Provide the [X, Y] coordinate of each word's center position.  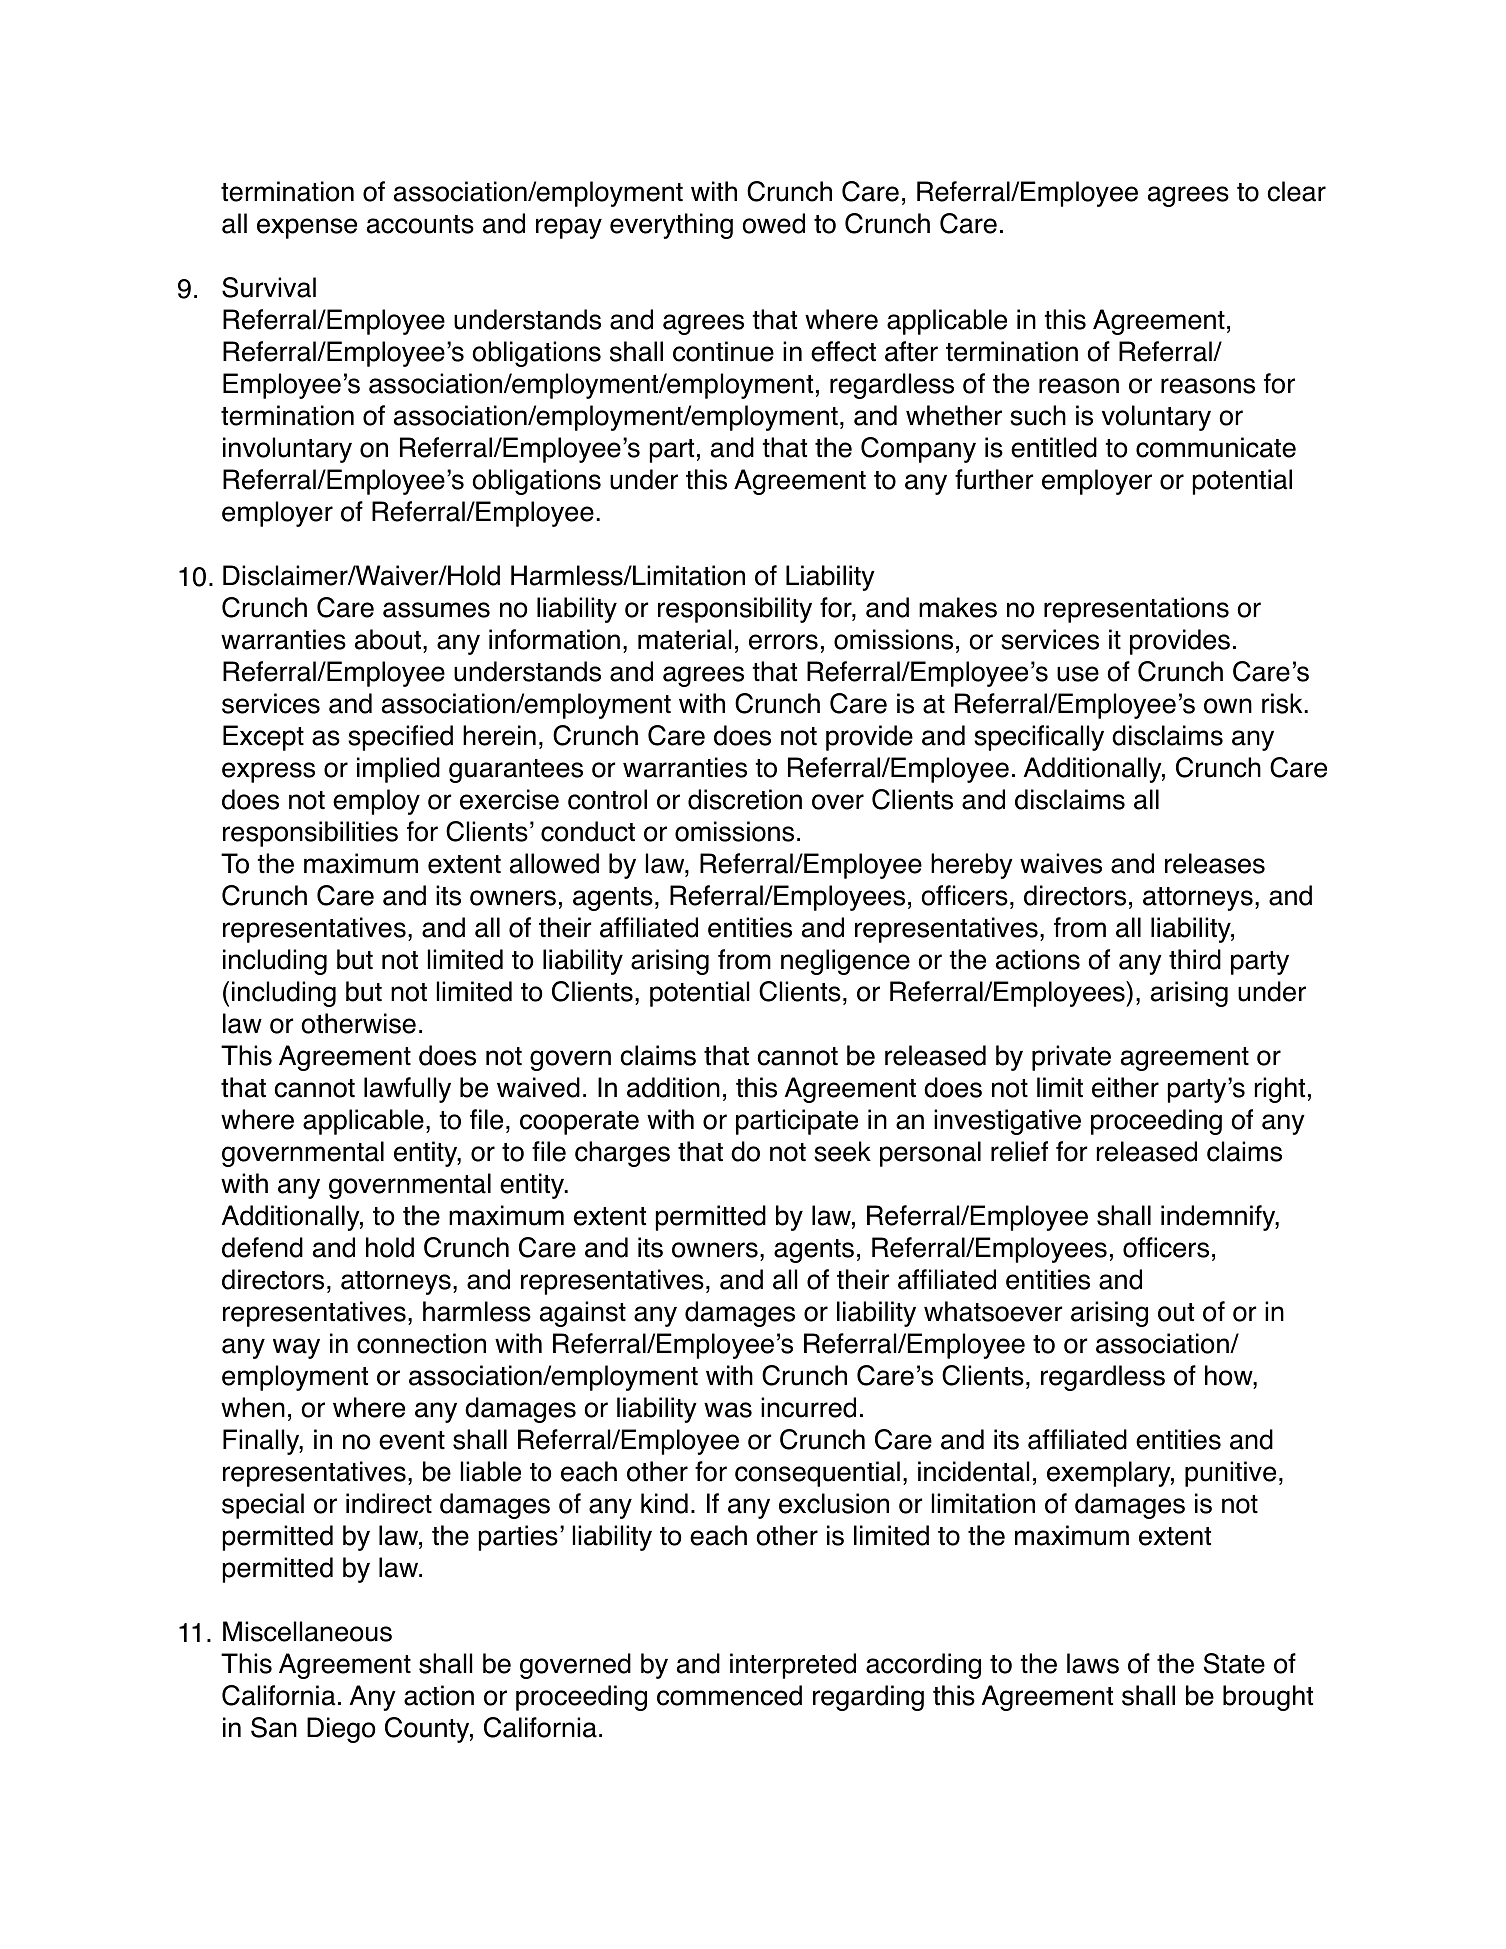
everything [671, 226]
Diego [341, 1730]
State [1234, 1663]
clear [1296, 191]
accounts [420, 224]
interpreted [793, 1666]
